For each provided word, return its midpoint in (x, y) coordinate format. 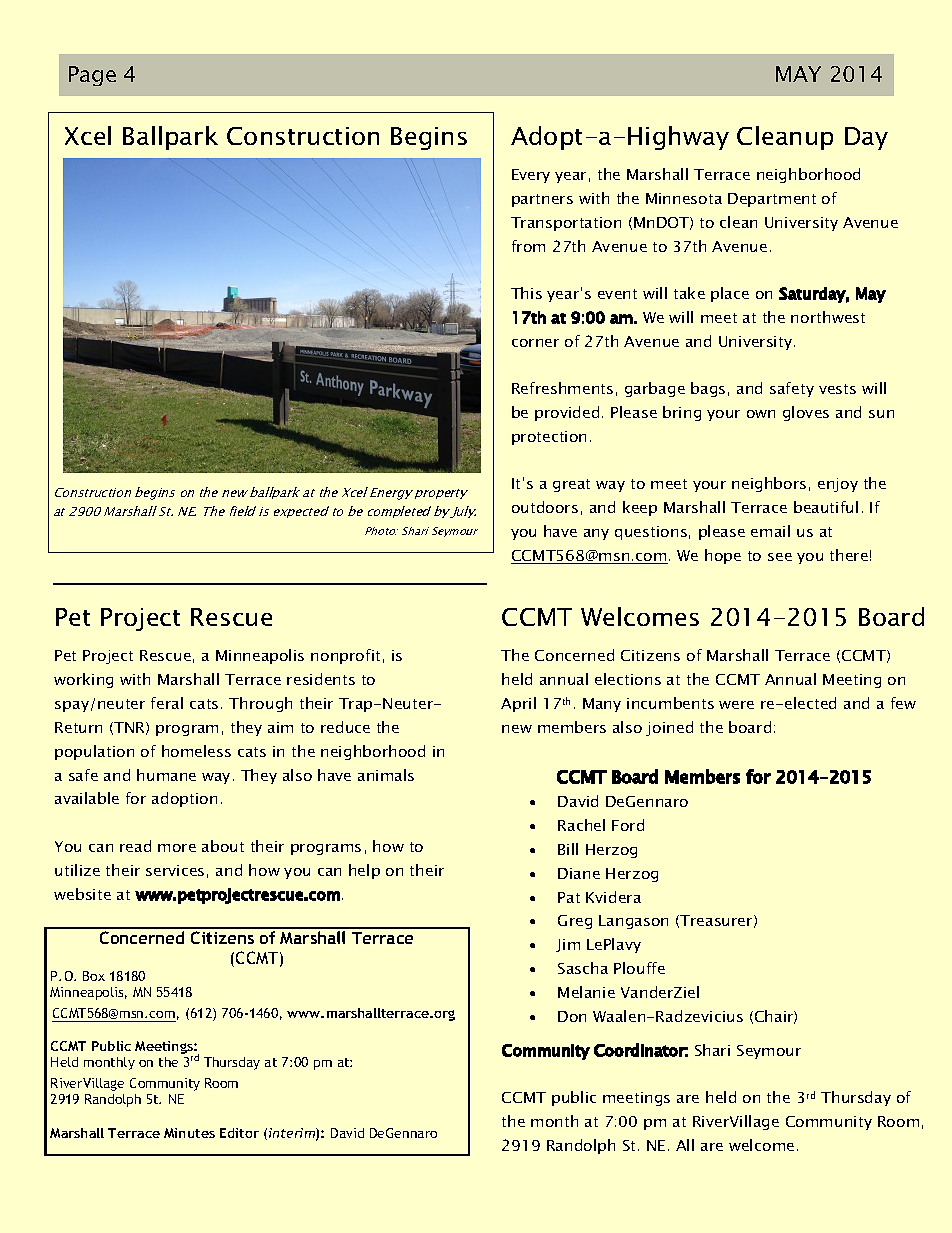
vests (837, 389)
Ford (628, 825)
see (780, 557)
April (518, 704)
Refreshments (562, 388)
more (177, 848)
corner (535, 343)
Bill (568, 849)
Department (772, 200)
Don (572, 1016)
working (83, 680)
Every (531, 176)
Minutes (189, 1133)
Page (92, 76)
